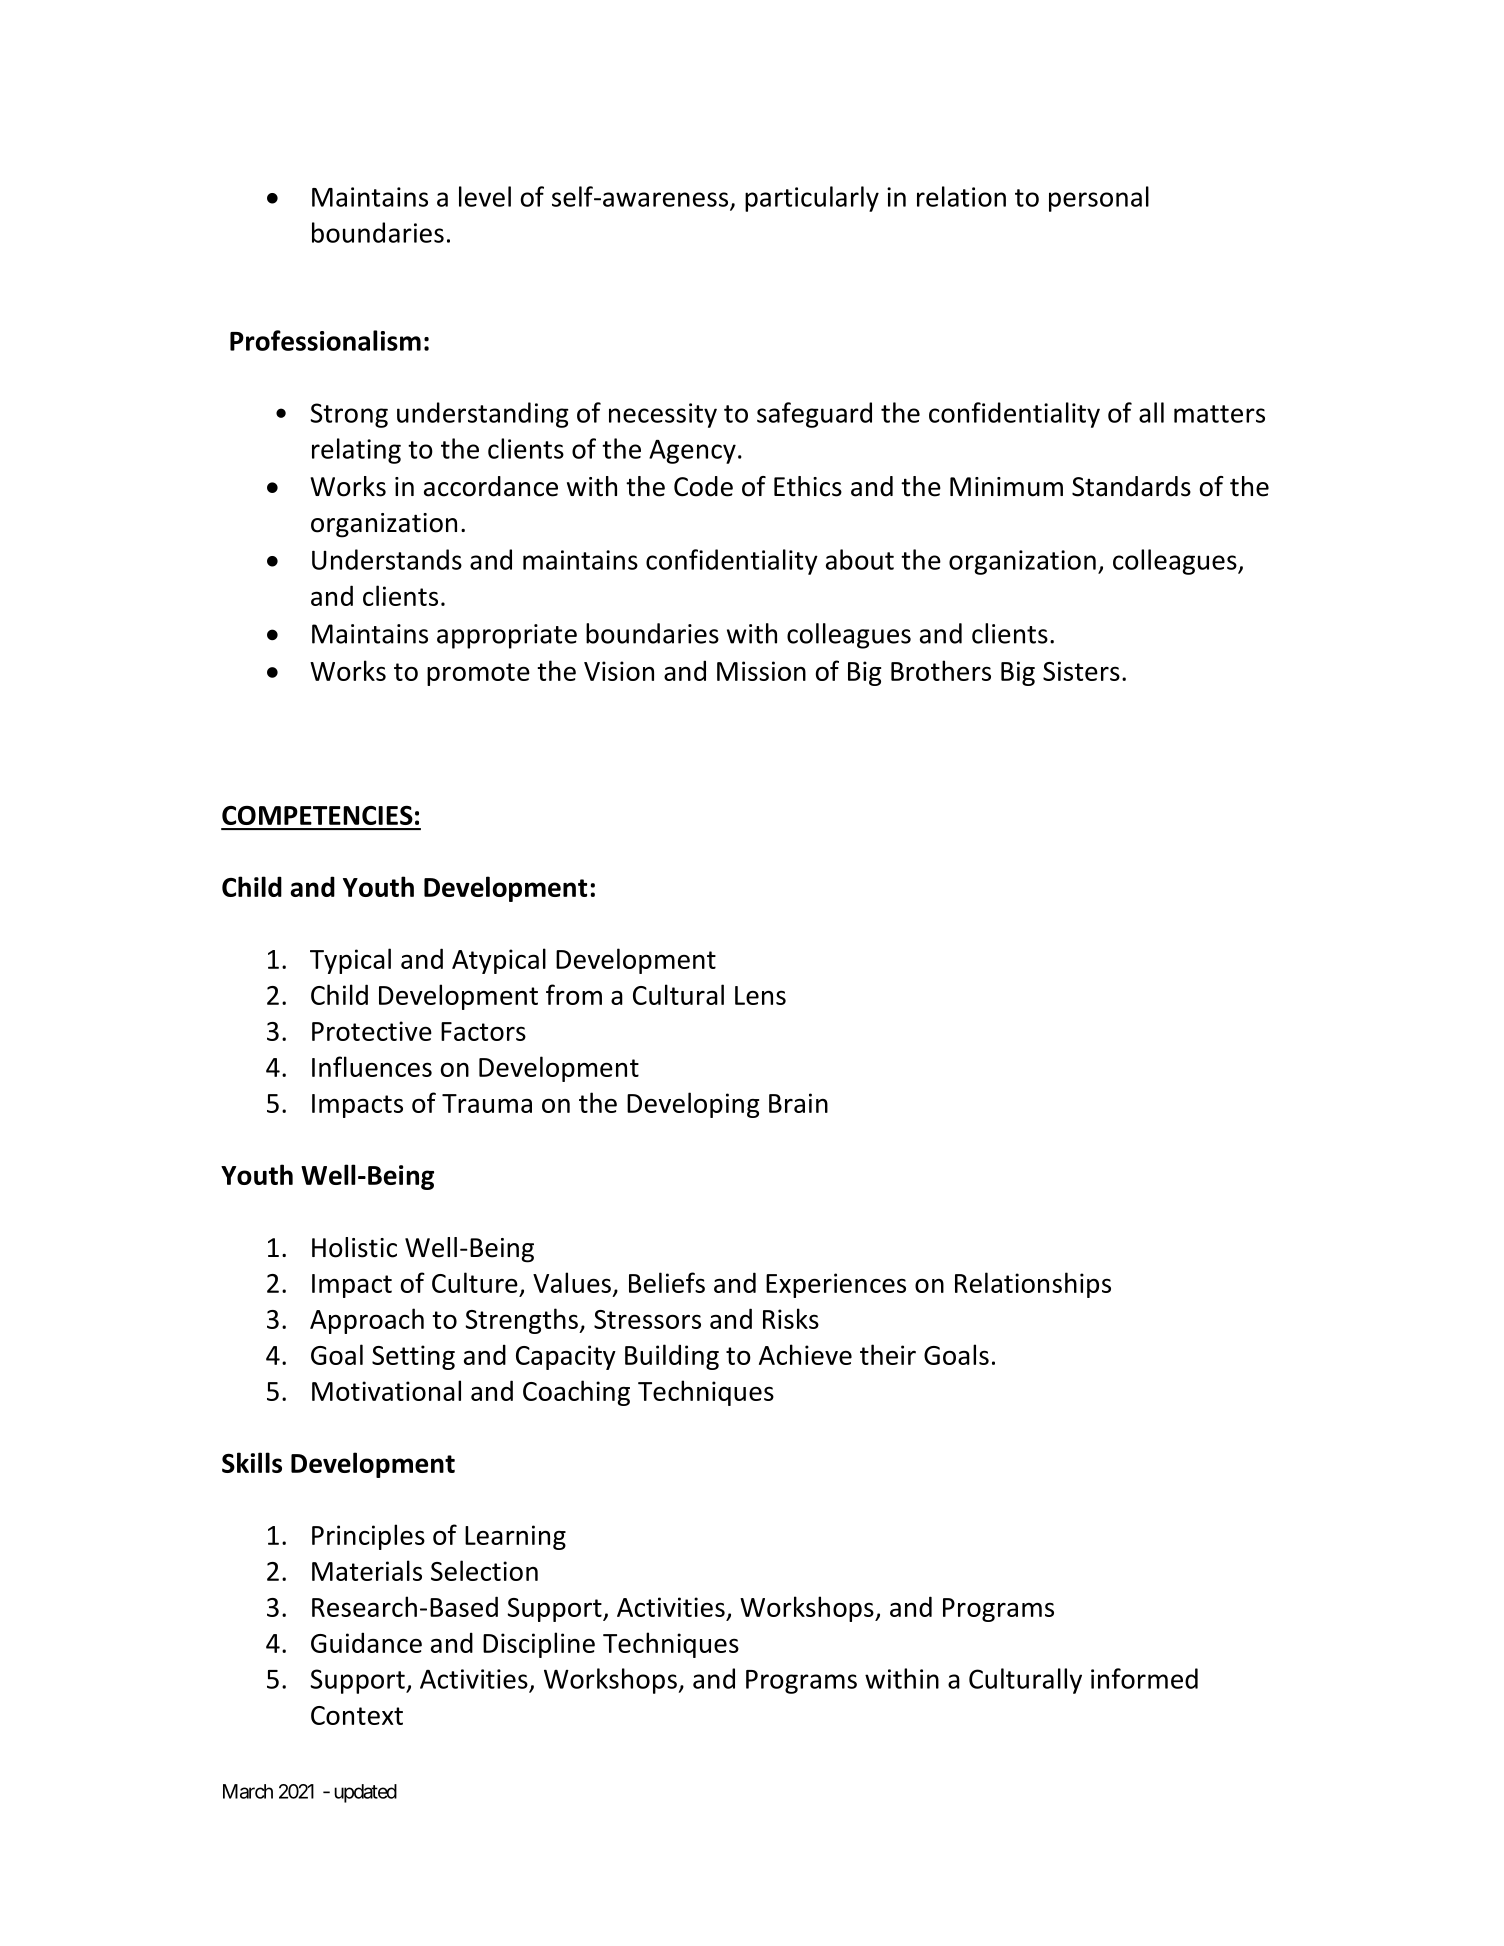 The image size is (1504, 1946). What do you see at coordinates (888, 1354) in the document?
I see `their` at bounding box center [888, 1354].
